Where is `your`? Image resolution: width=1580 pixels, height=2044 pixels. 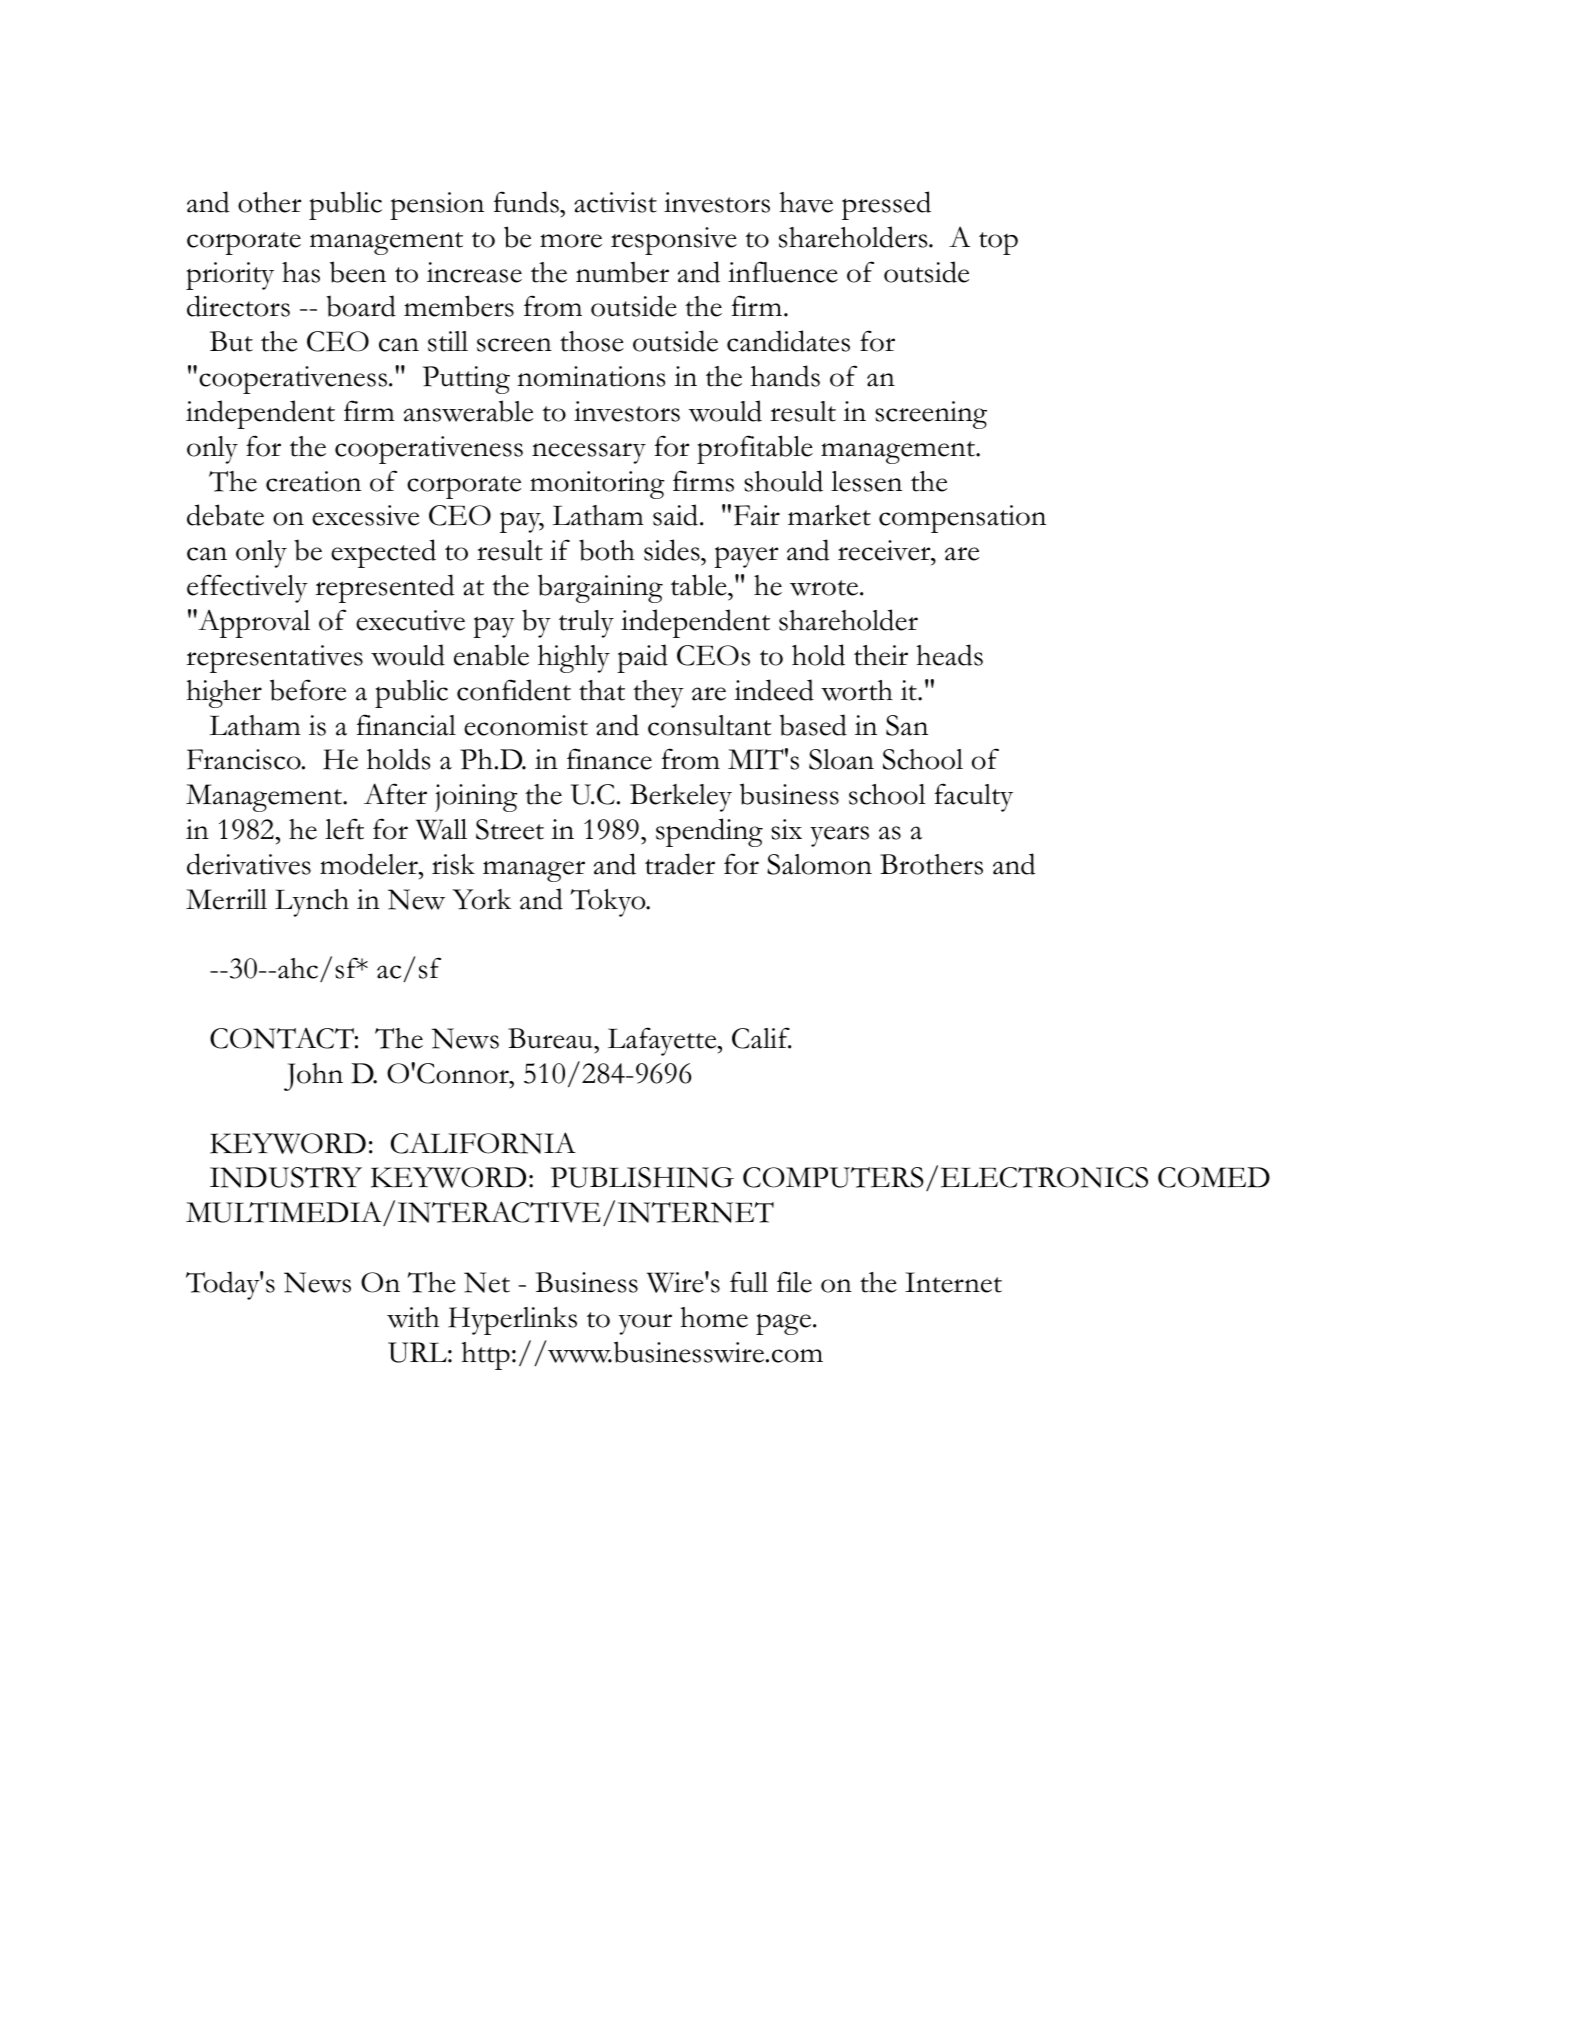
your is located at coordinates (645, 1324).
